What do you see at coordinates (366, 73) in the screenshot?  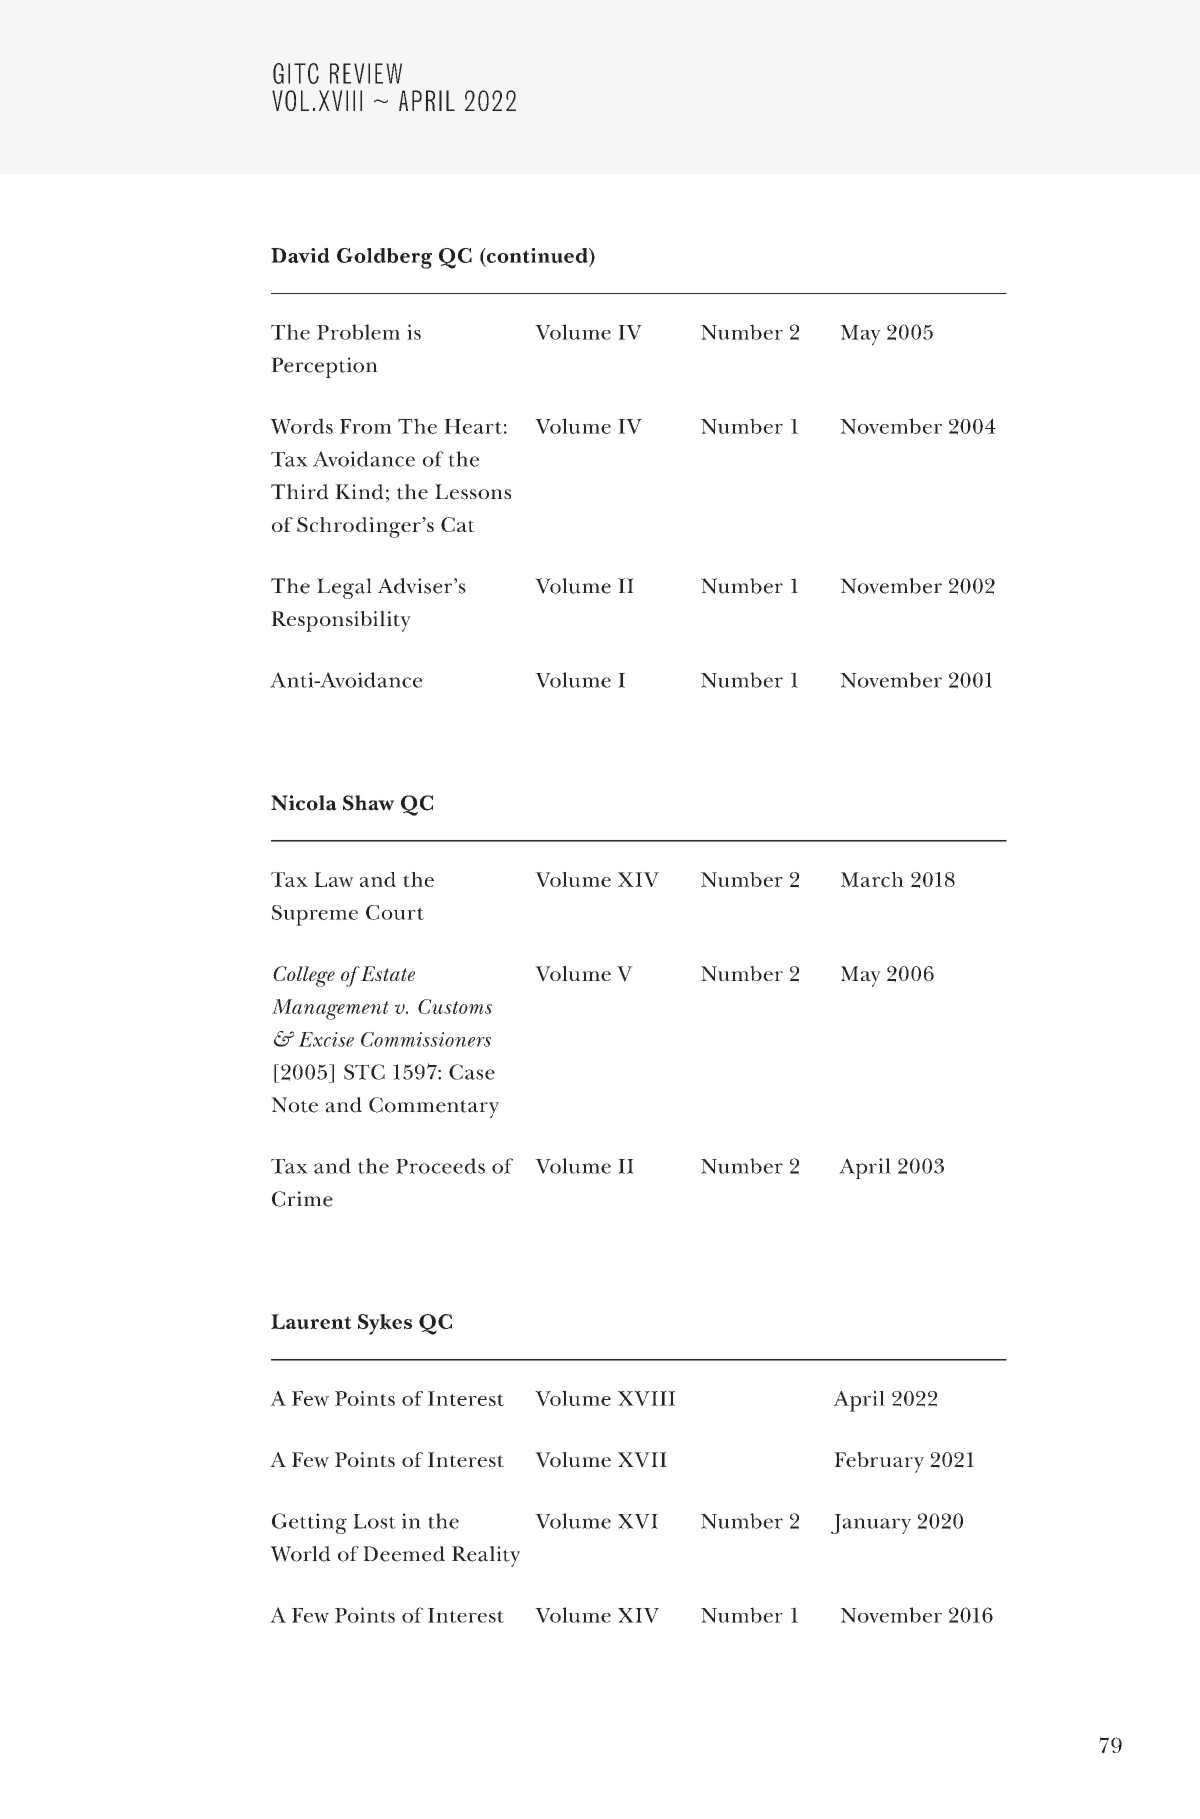 I see `REVIEW` at bounding box center [366, 73].
